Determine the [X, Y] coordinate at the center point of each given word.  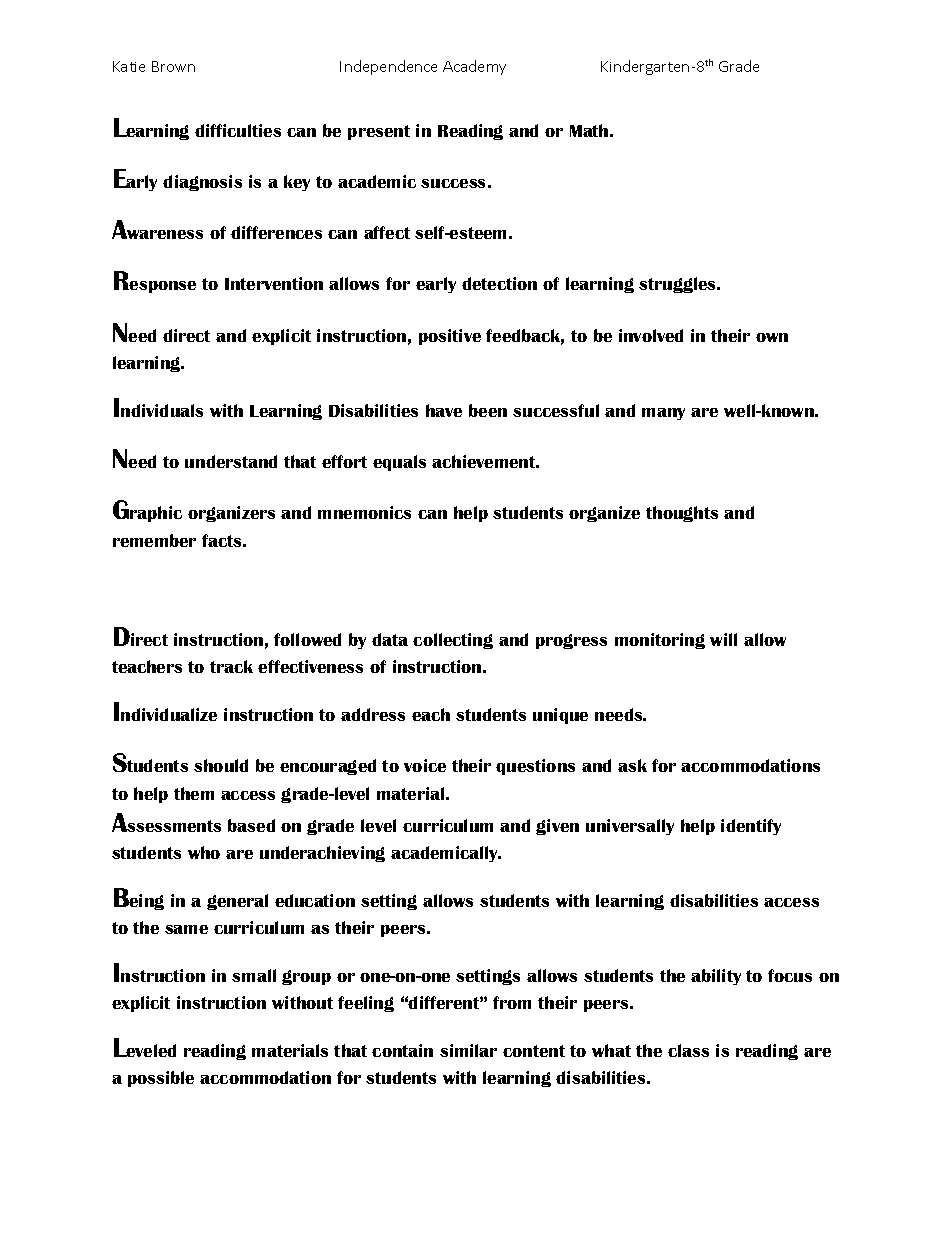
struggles [679, 285]
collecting [453, 641]
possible [161, 1079]
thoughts [682, 514]
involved [651, 335]
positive [450, 337]
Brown [173, 66]
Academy [474, 67]
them [194, 793]
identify [751, 827]
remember [154, 540]
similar [468, 1050]
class [688, 1050]
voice [425, 765]
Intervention [274, 283]
